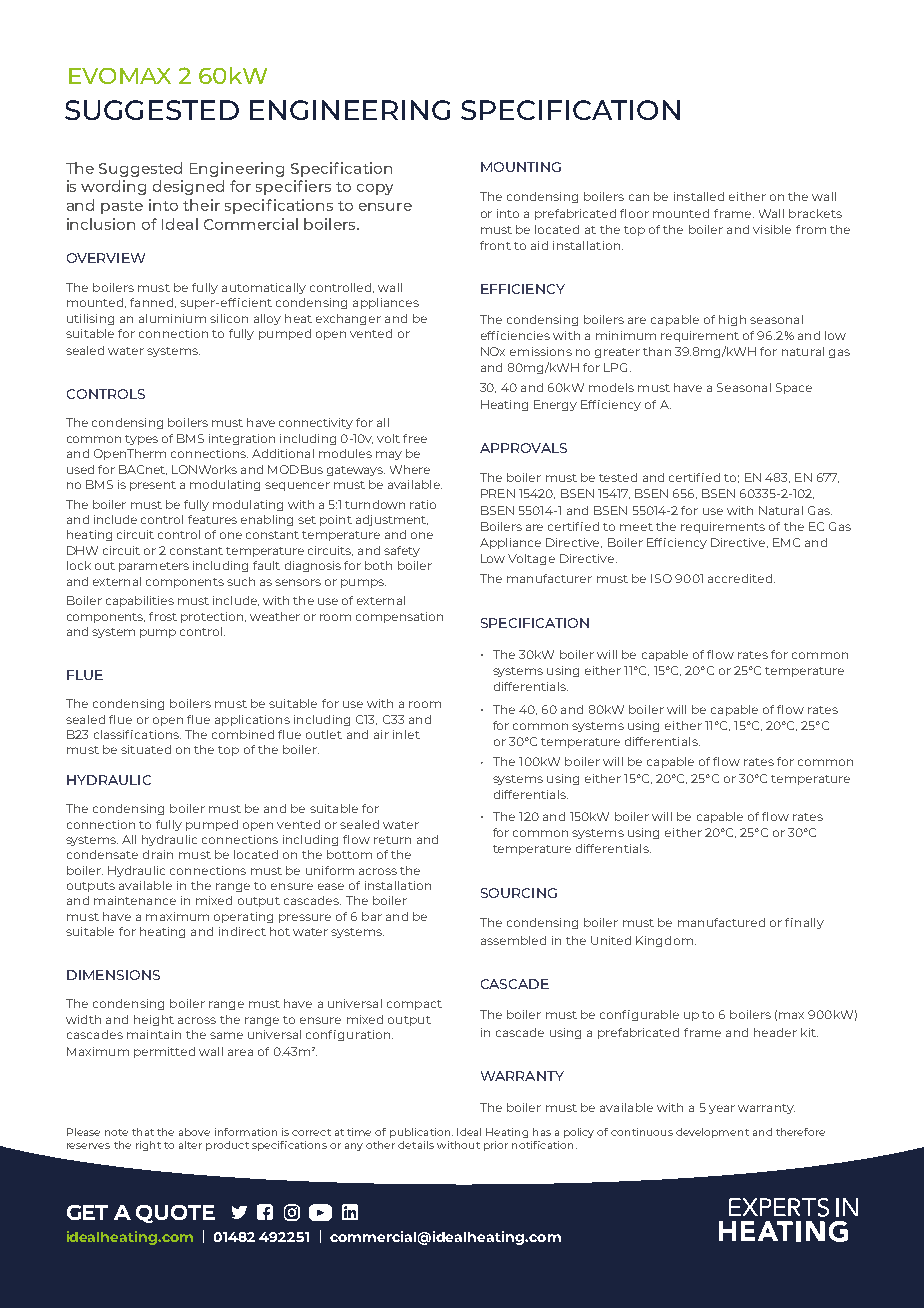  Describe the element at coordinates (212, 519) in the page. I see `features` at that location.
